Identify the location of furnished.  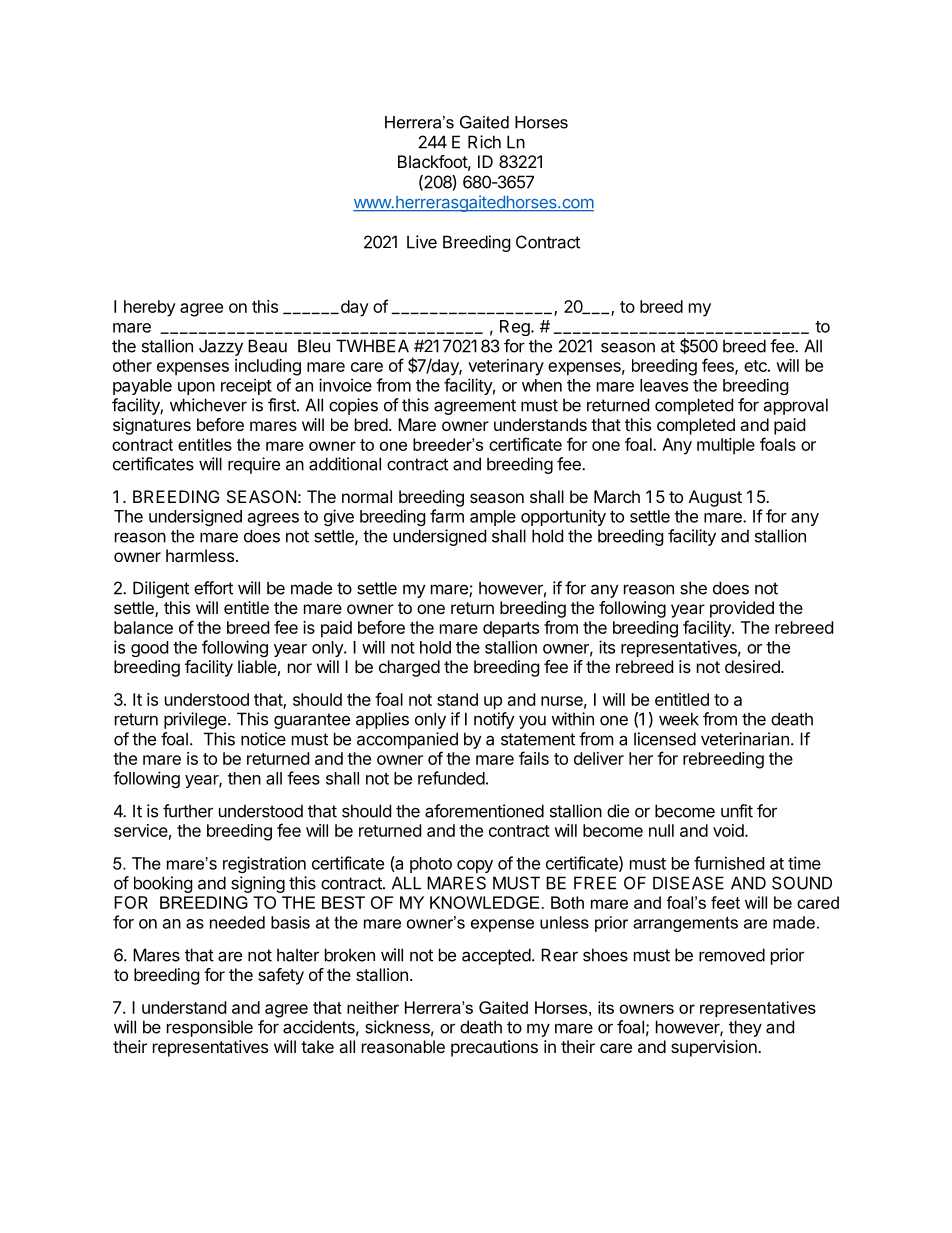
(729, 863).
